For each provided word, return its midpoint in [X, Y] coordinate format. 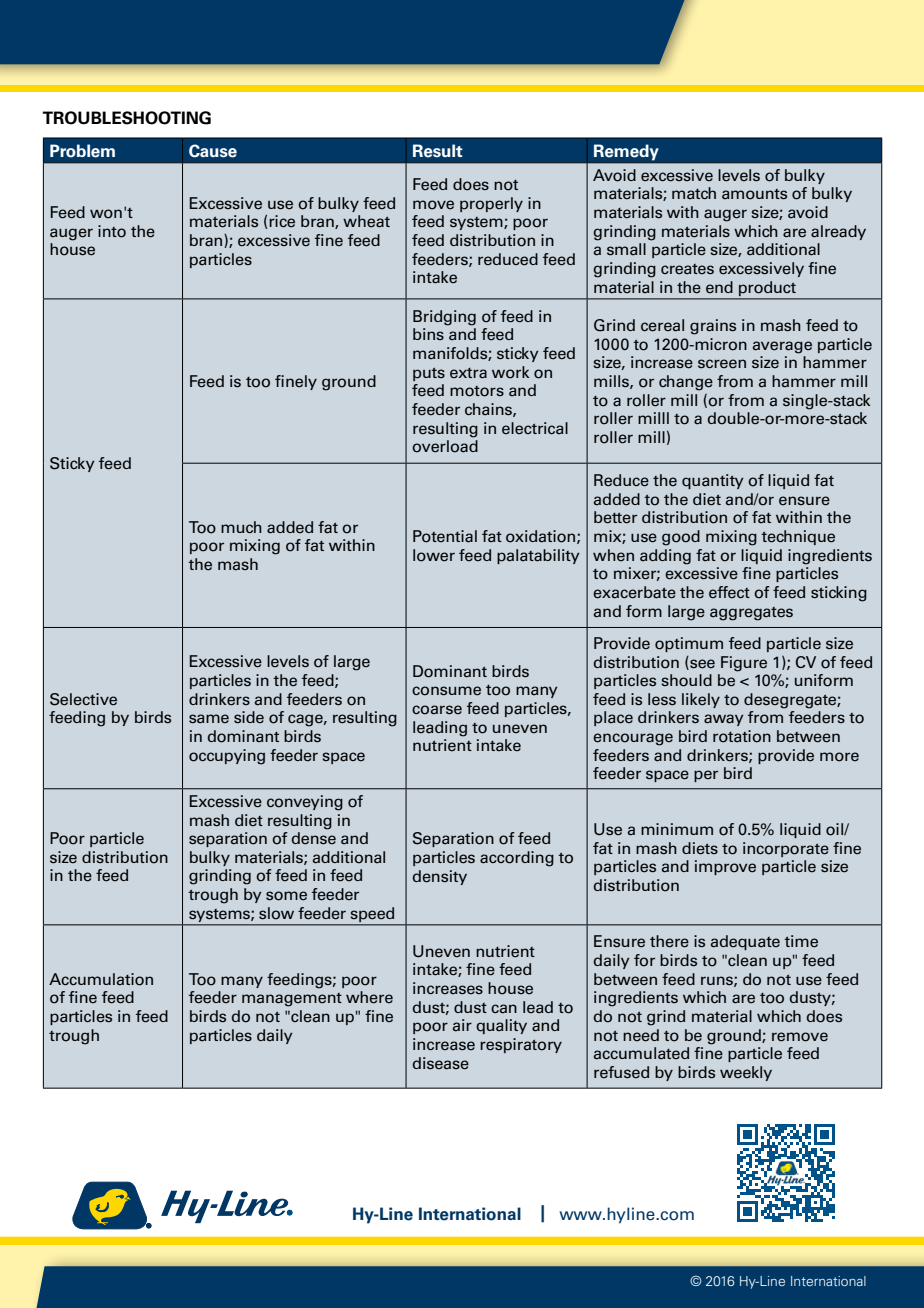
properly [491, 204]
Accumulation [101, 979]
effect [729, 592]
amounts [754, 194]
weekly [746, 1073]
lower [434, 555]
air [462, 1025]
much [241, 527]
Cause [213, 151]
